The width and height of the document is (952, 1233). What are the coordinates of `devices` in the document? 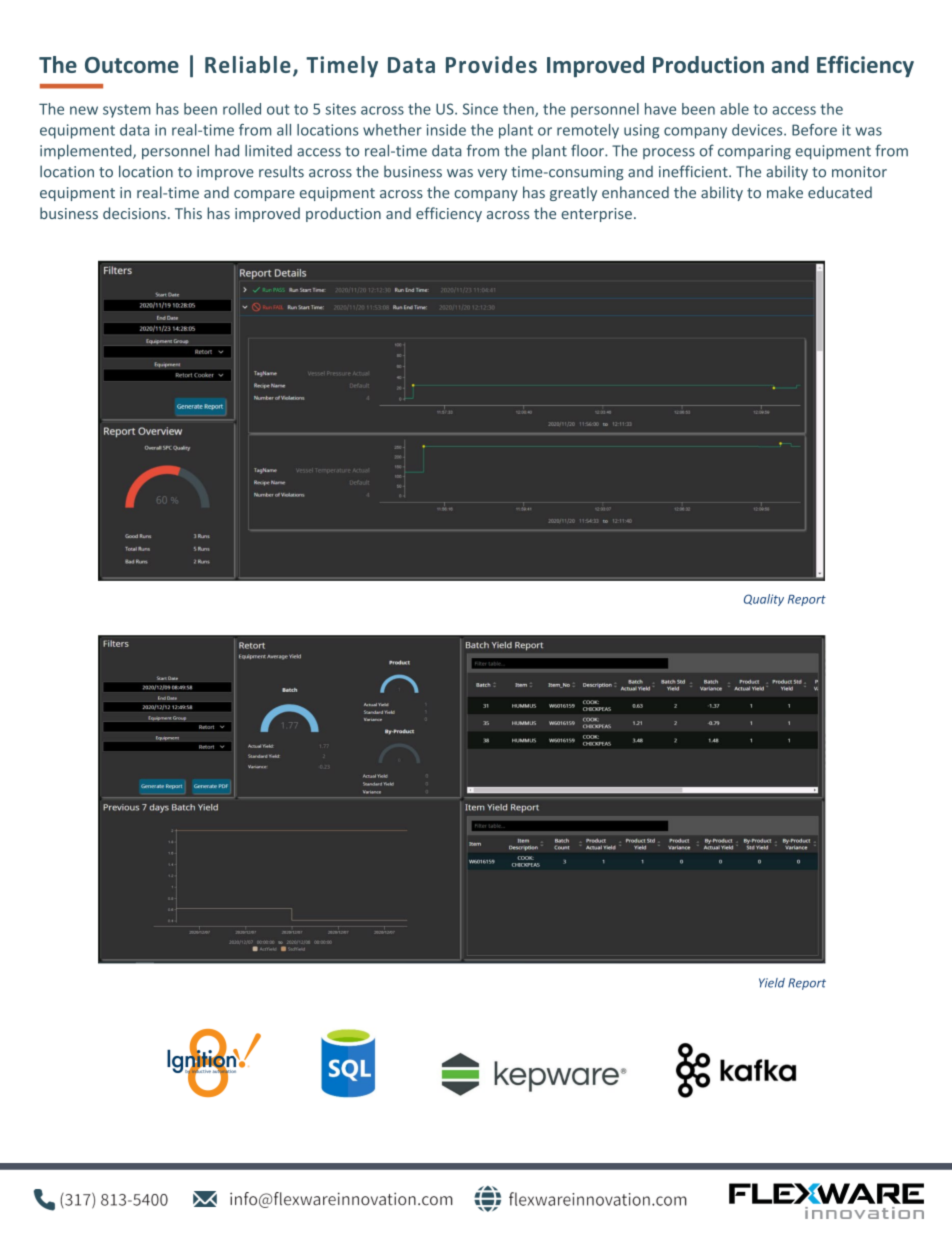 It's located at (758, 130).
